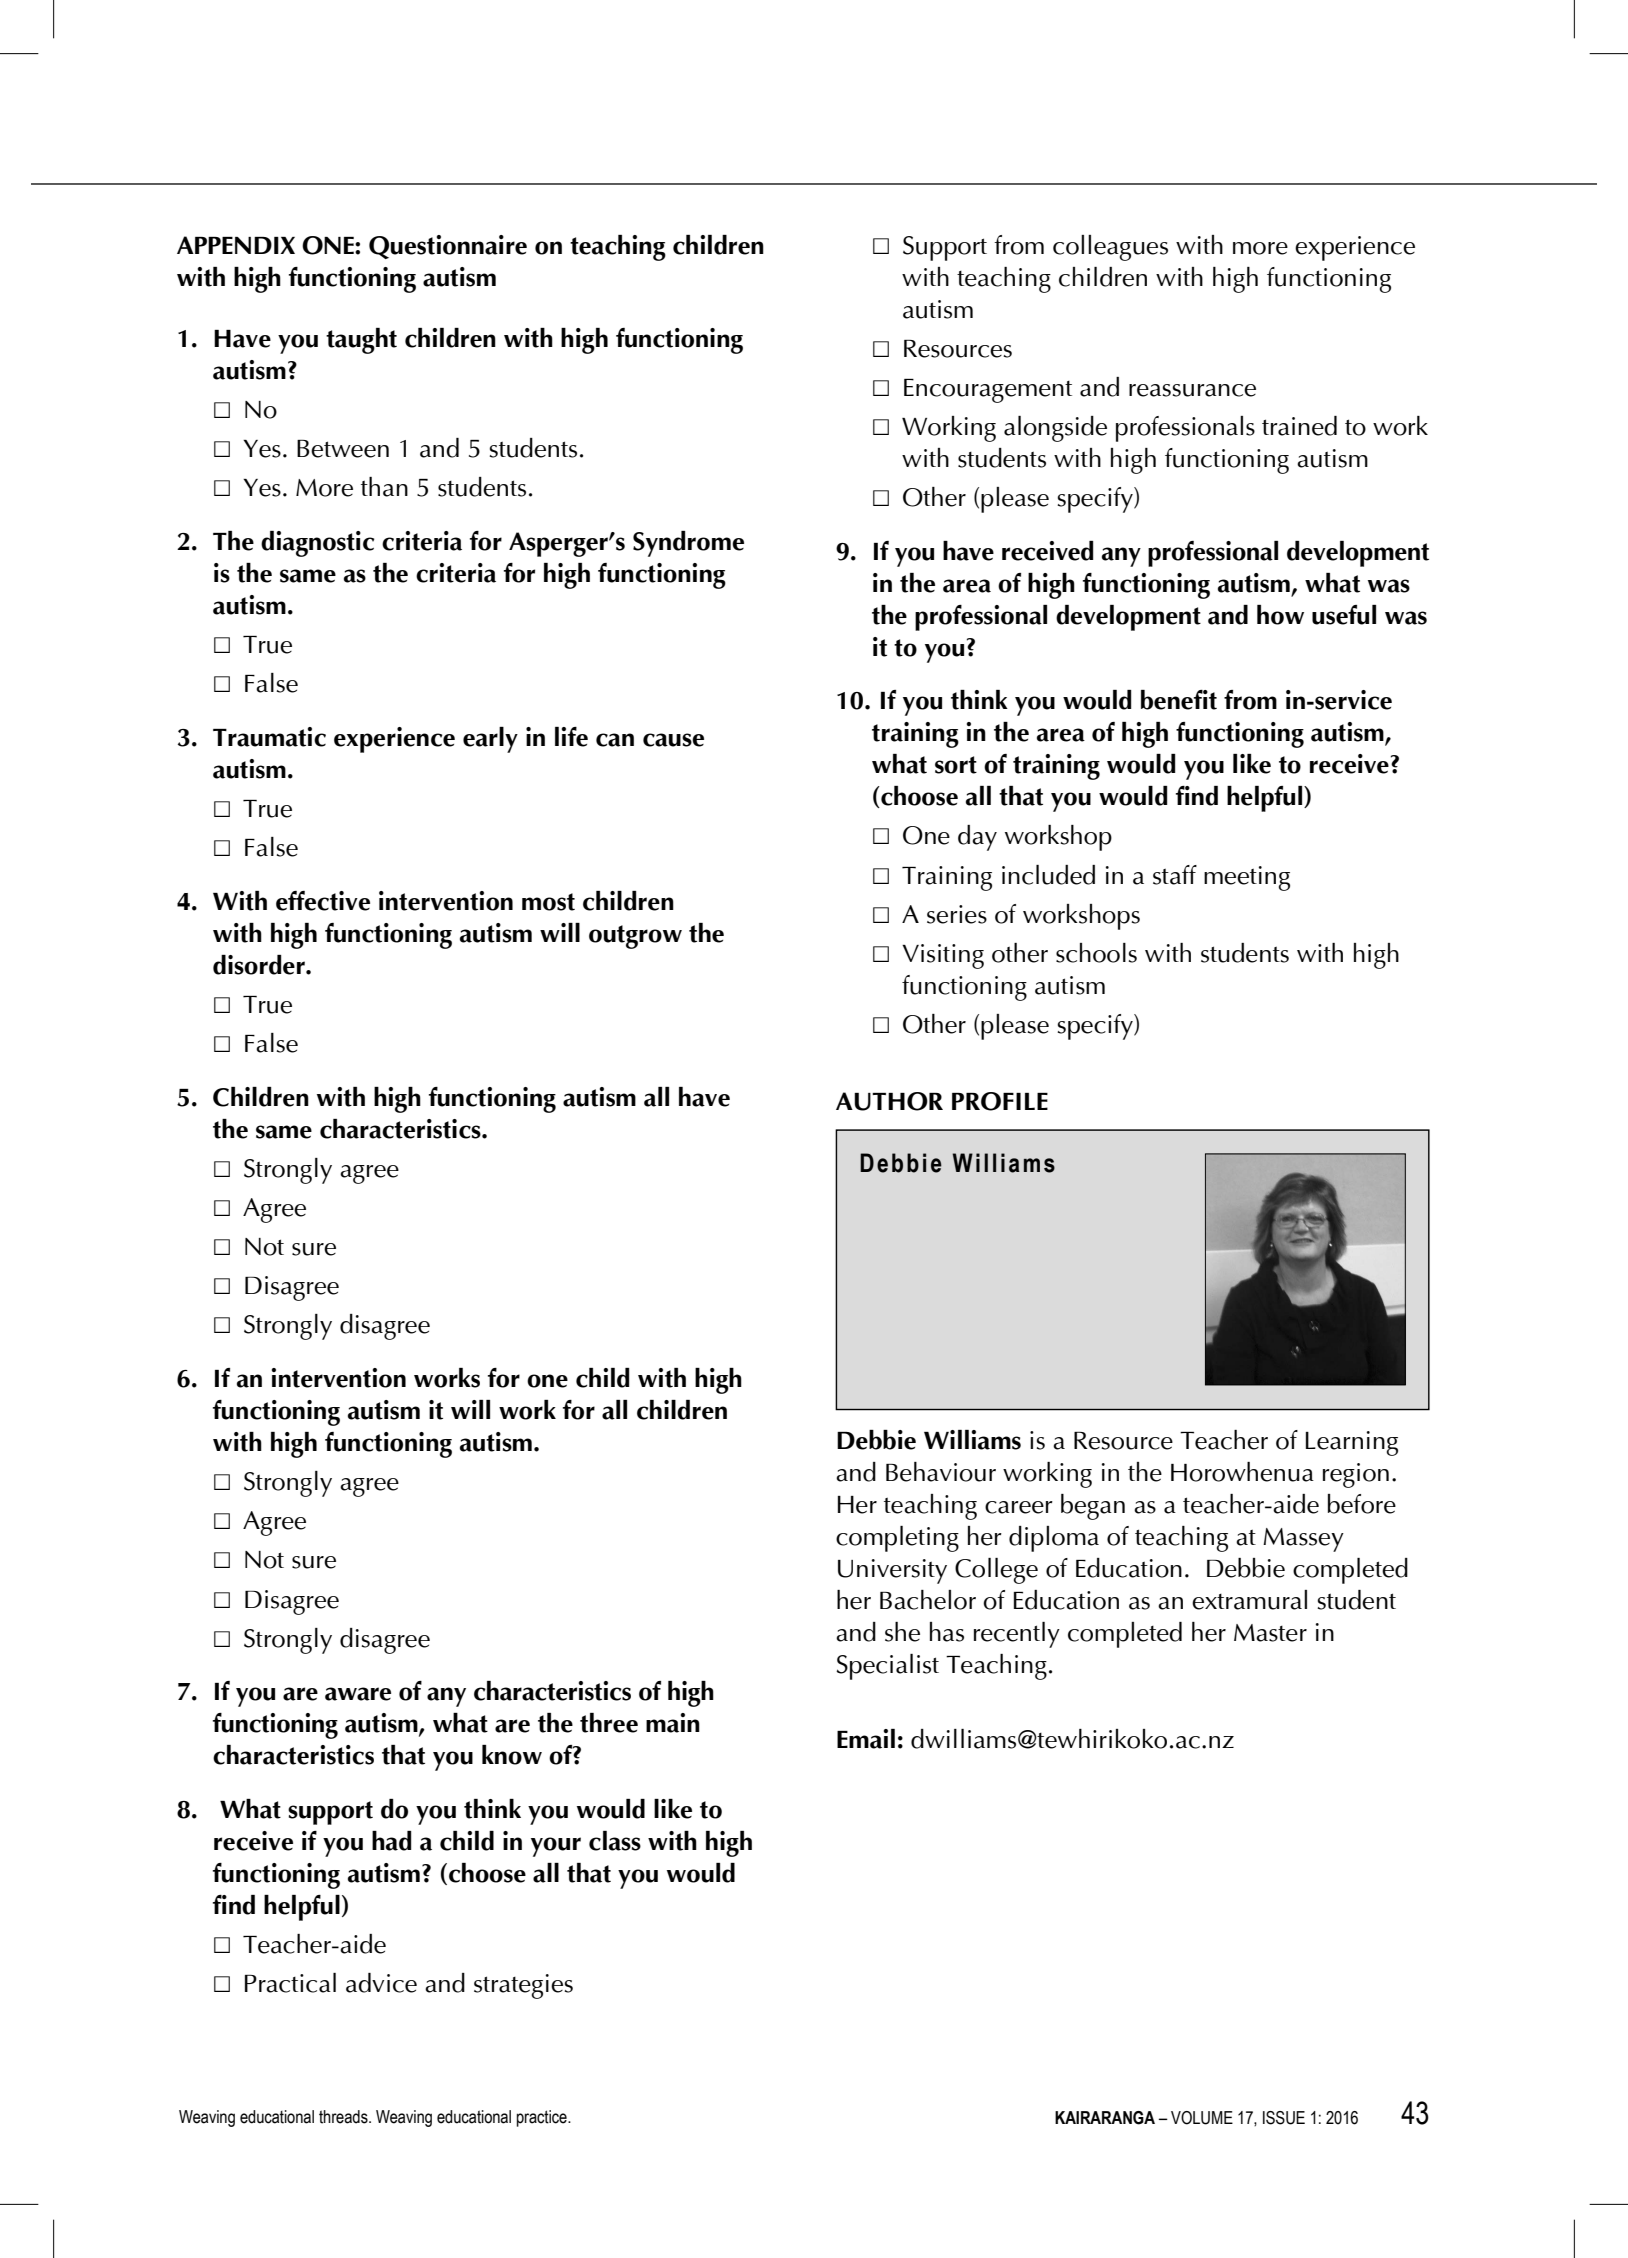 This page has height=2258, width=1628. What do you see at coordinates (260, 965) in the page?
I see `disorder` at bounding box center [260, 965].
